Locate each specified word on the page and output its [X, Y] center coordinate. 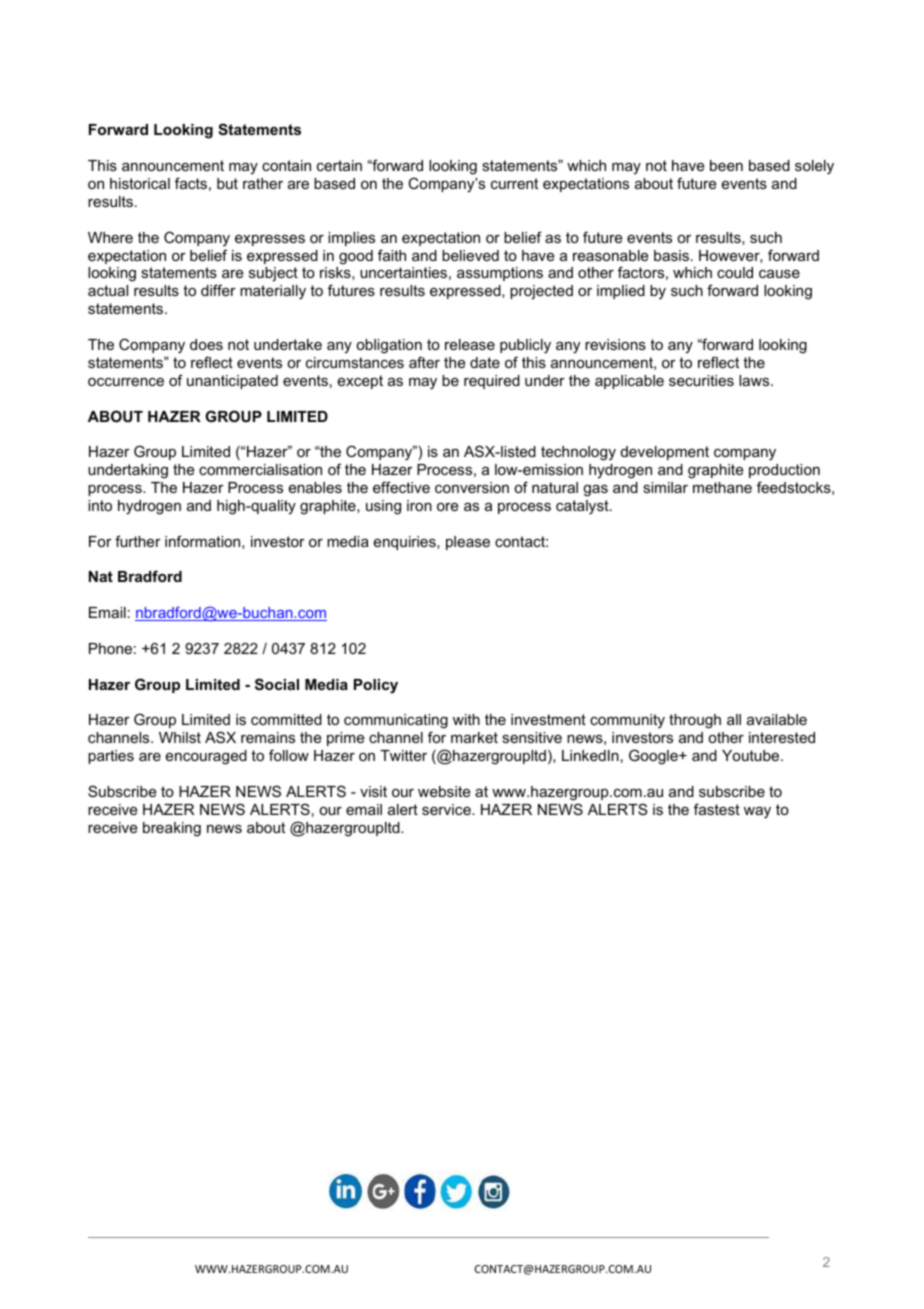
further [138, 541]
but [227, 183]
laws [755, 380]
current [514, 183]
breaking [172, 829]
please [468, 543]
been [726, 165]
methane [722, 487]
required [492, 382]
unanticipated [232, 382]
